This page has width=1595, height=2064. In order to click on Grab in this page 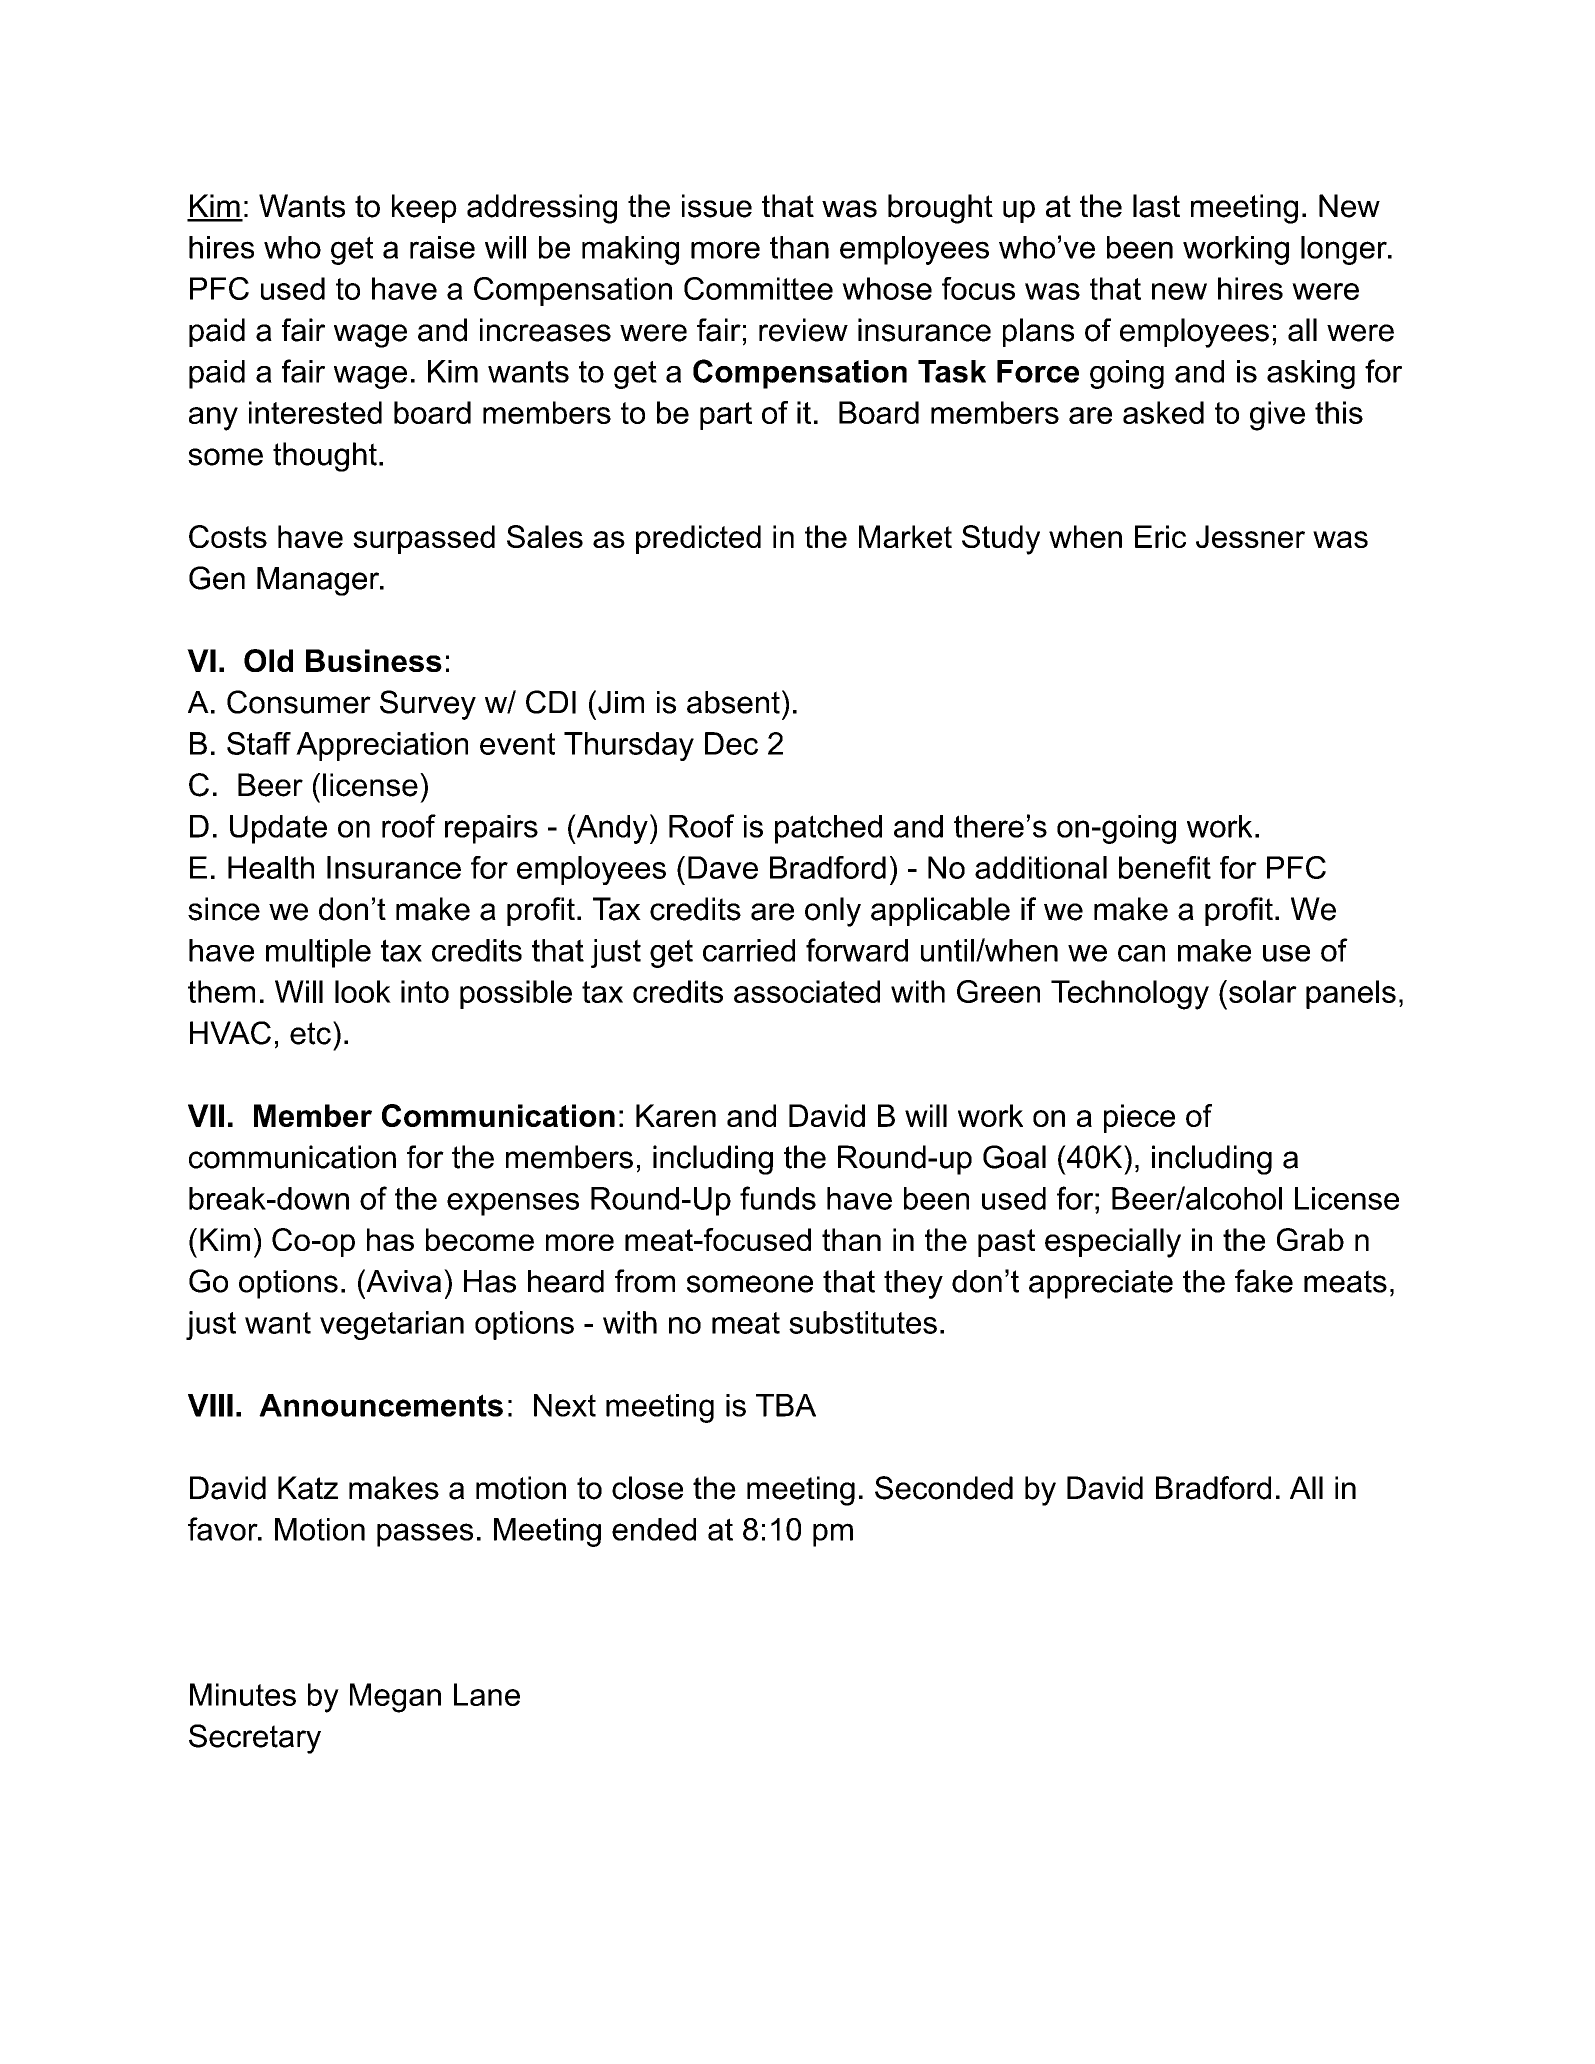, I will do `click(1310, 1239)`.
